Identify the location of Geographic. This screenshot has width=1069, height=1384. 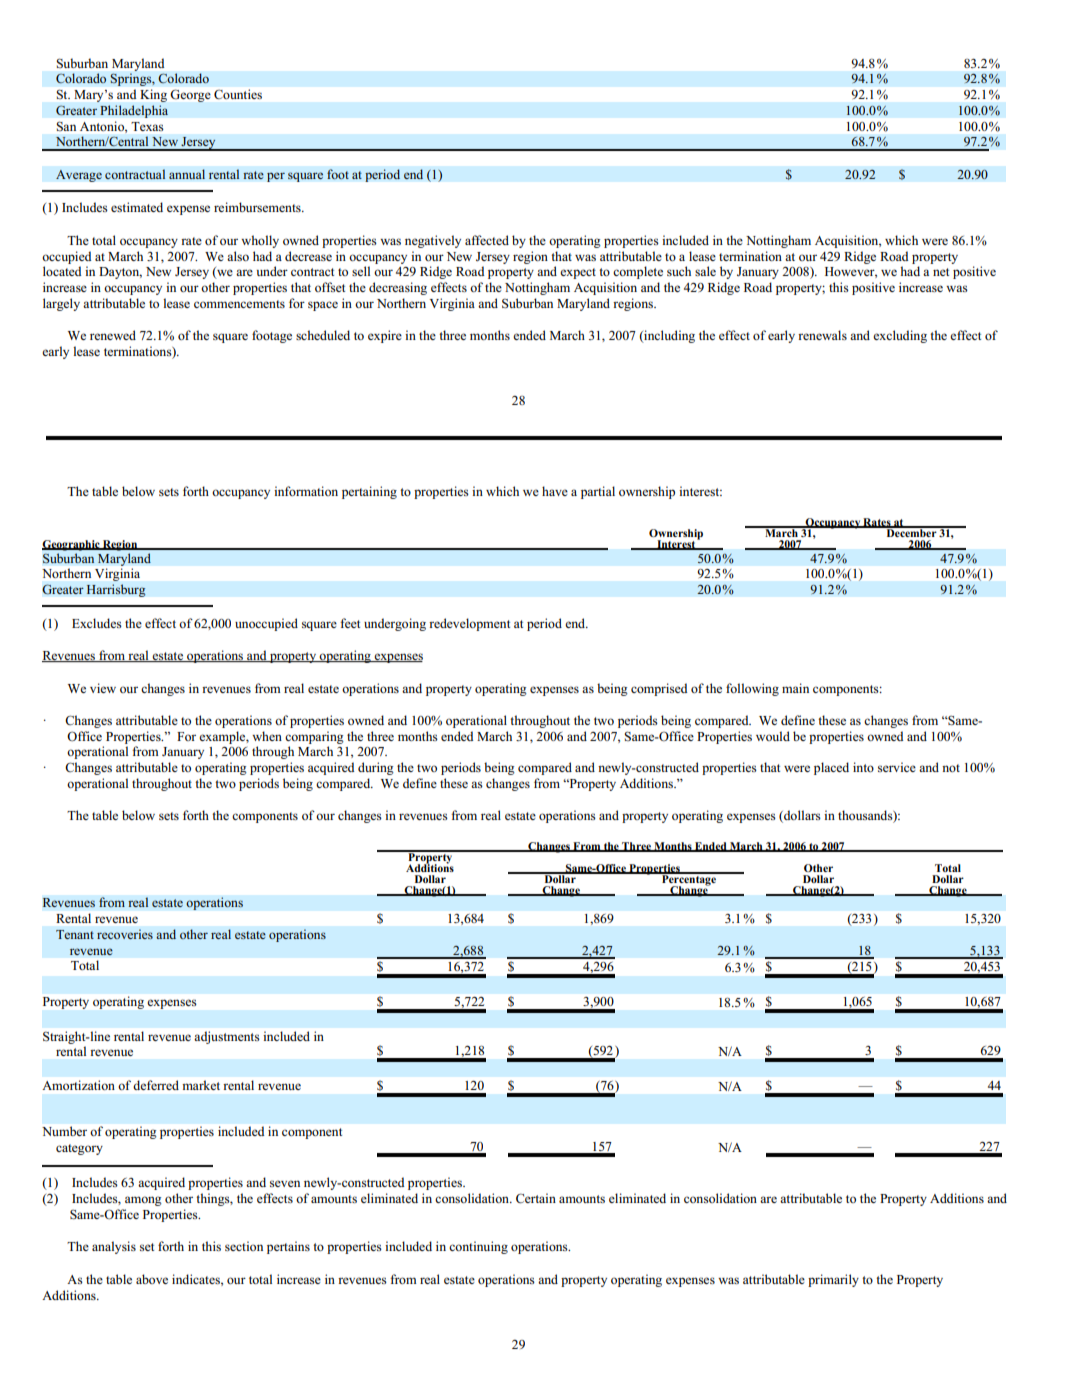
(72, 545).
